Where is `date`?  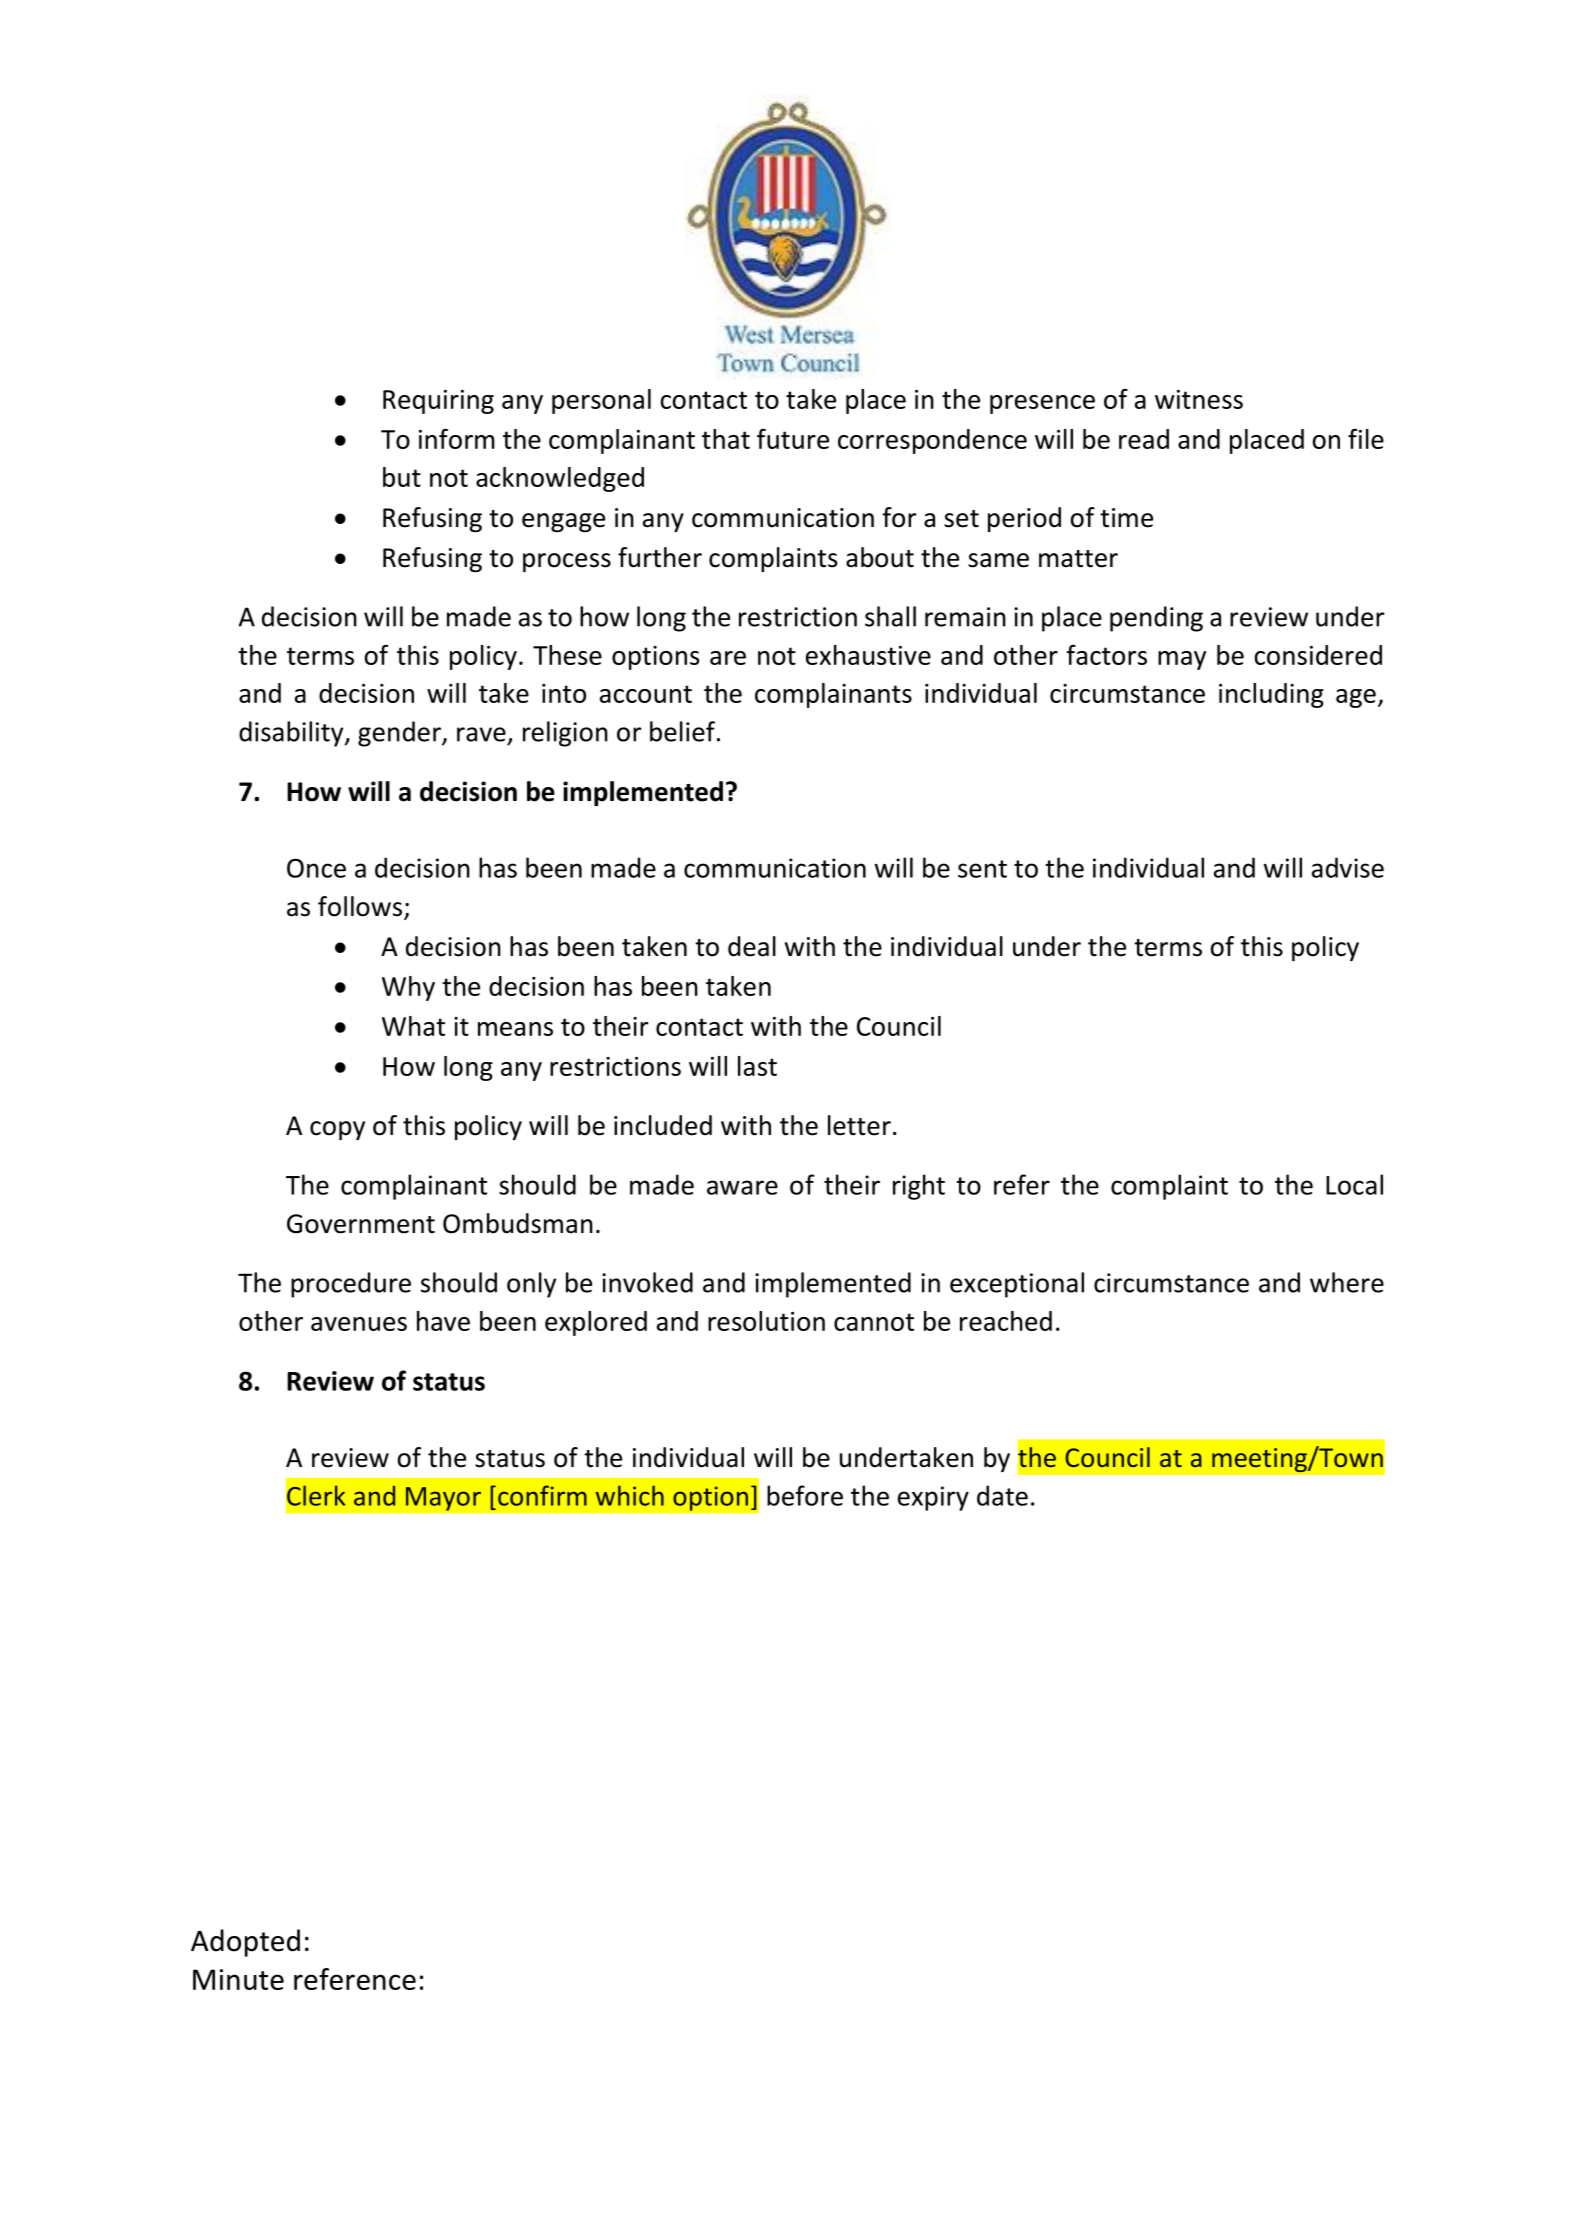 date is located at coordinates (1002, 1495).
